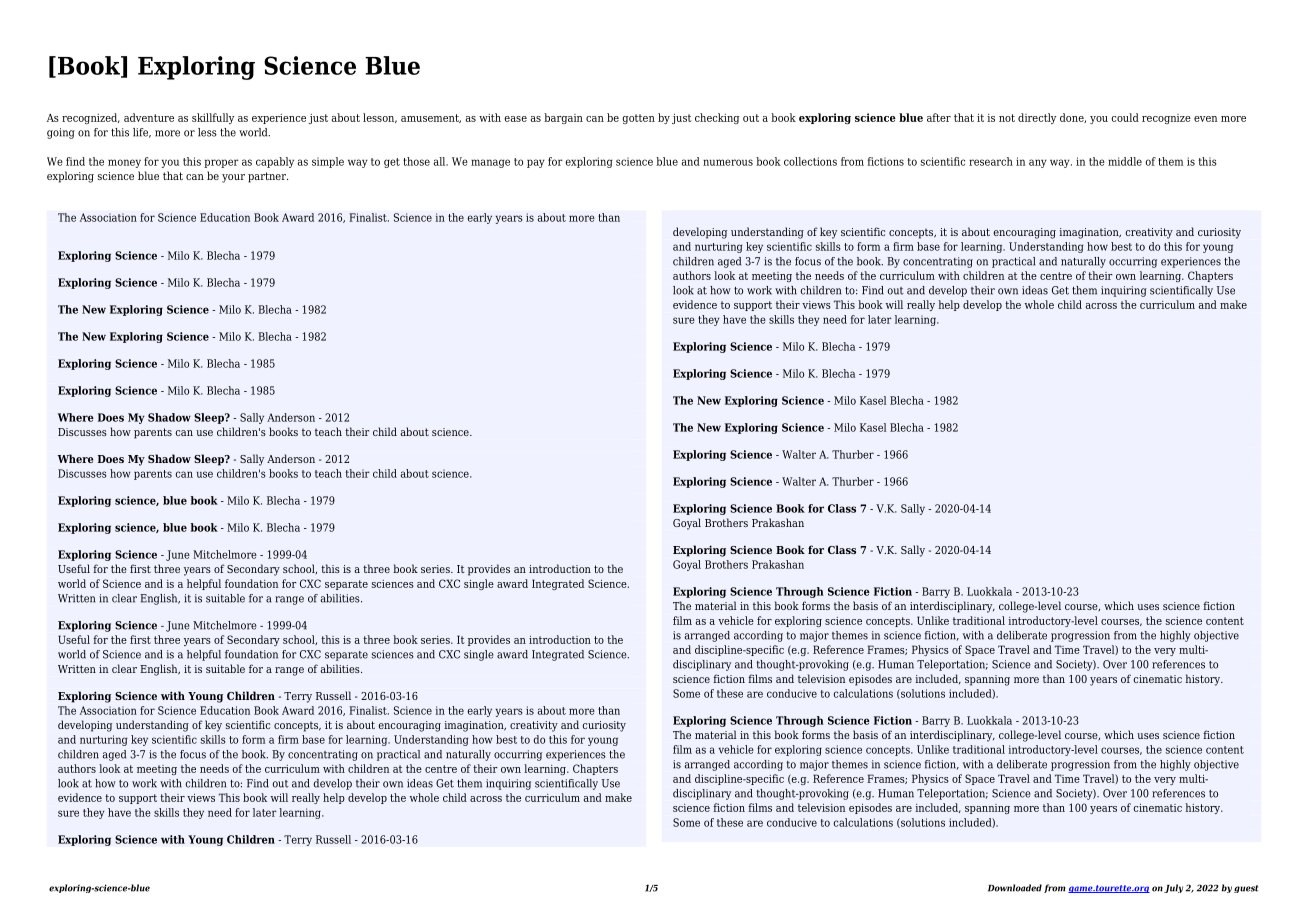 The image size is (1308, 924). I want to click on Downloaded, so click(1015, 888).
